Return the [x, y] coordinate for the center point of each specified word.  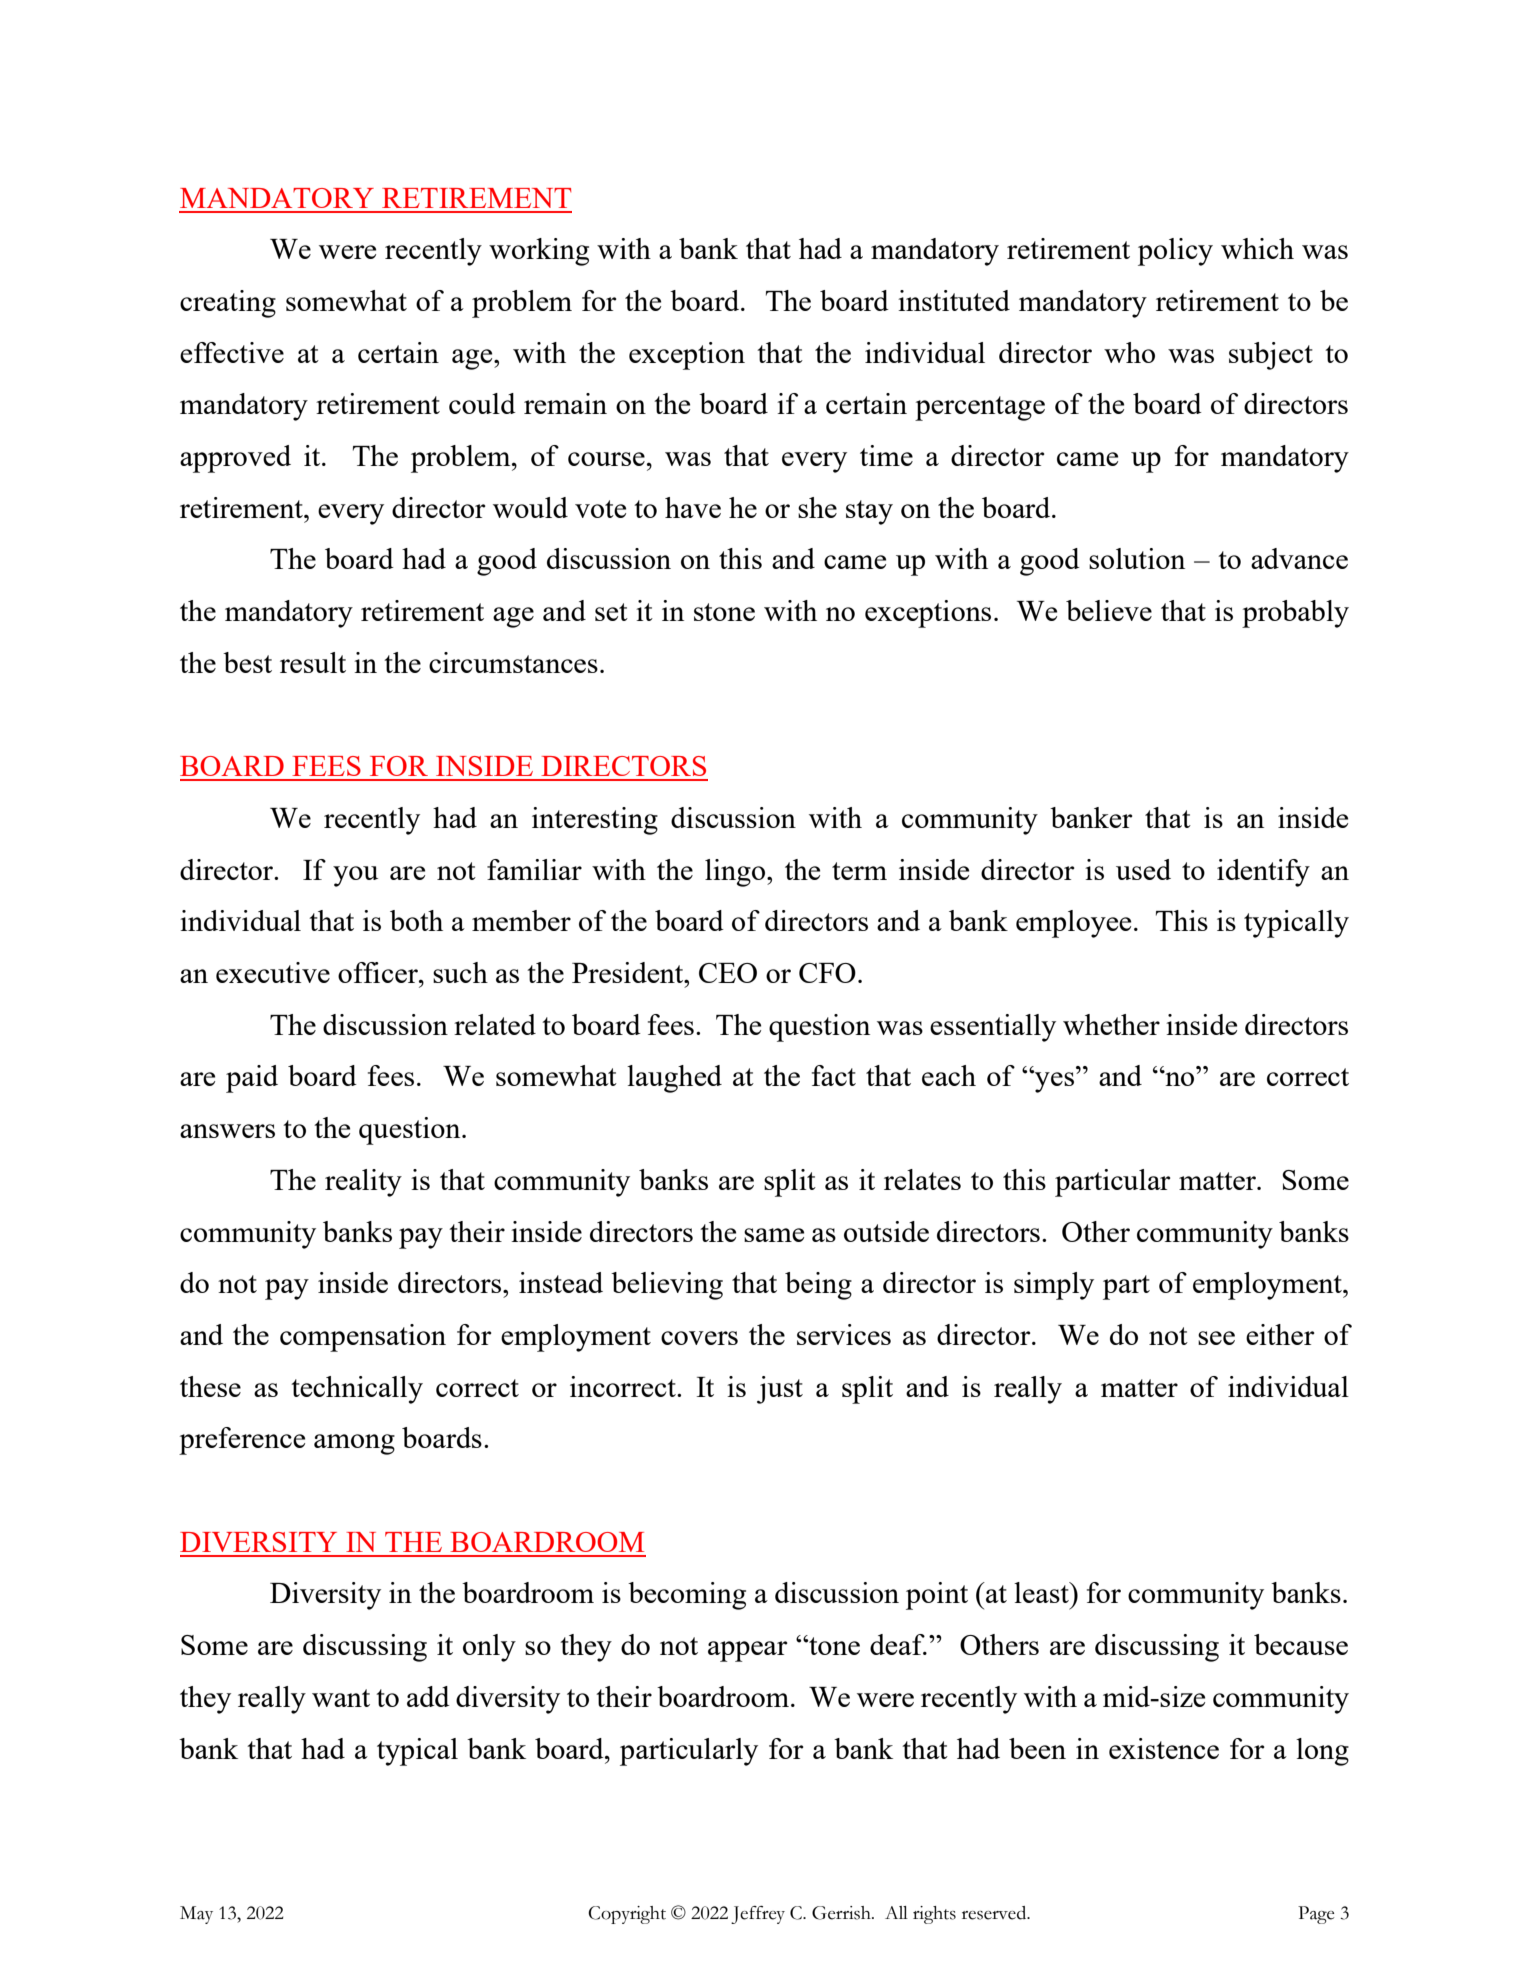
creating [228, 304]
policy [1175, 252]
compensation [363, 1338]
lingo [736, 873]
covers [699, 1338]
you [355, 876]
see [1216, 1338]
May [196, 1915]
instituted [954, 300]
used [1143, 869]
